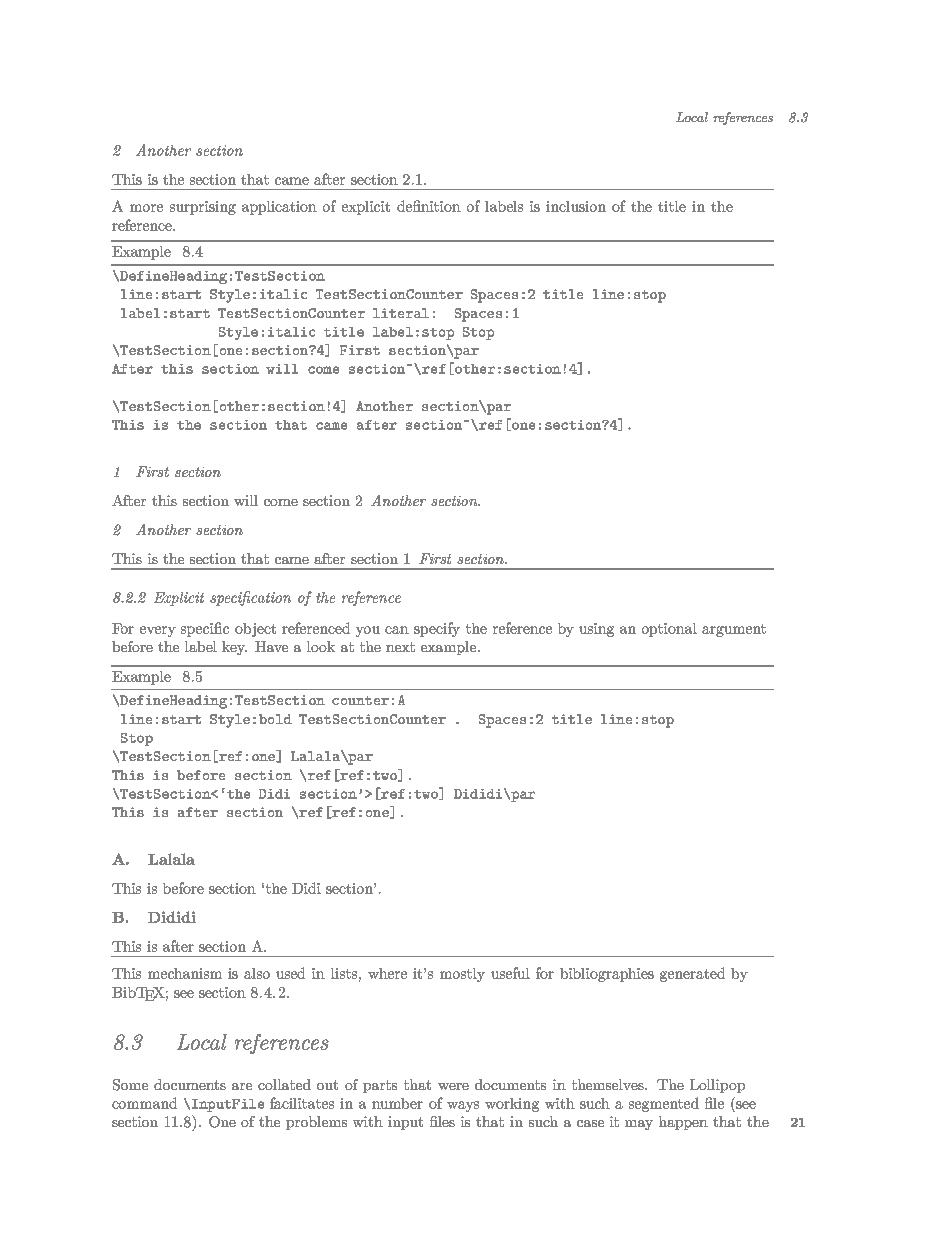 The image size is (952, 1233). Describe the element at coordinates (400, 647) in the document. I see `next` at that location.
